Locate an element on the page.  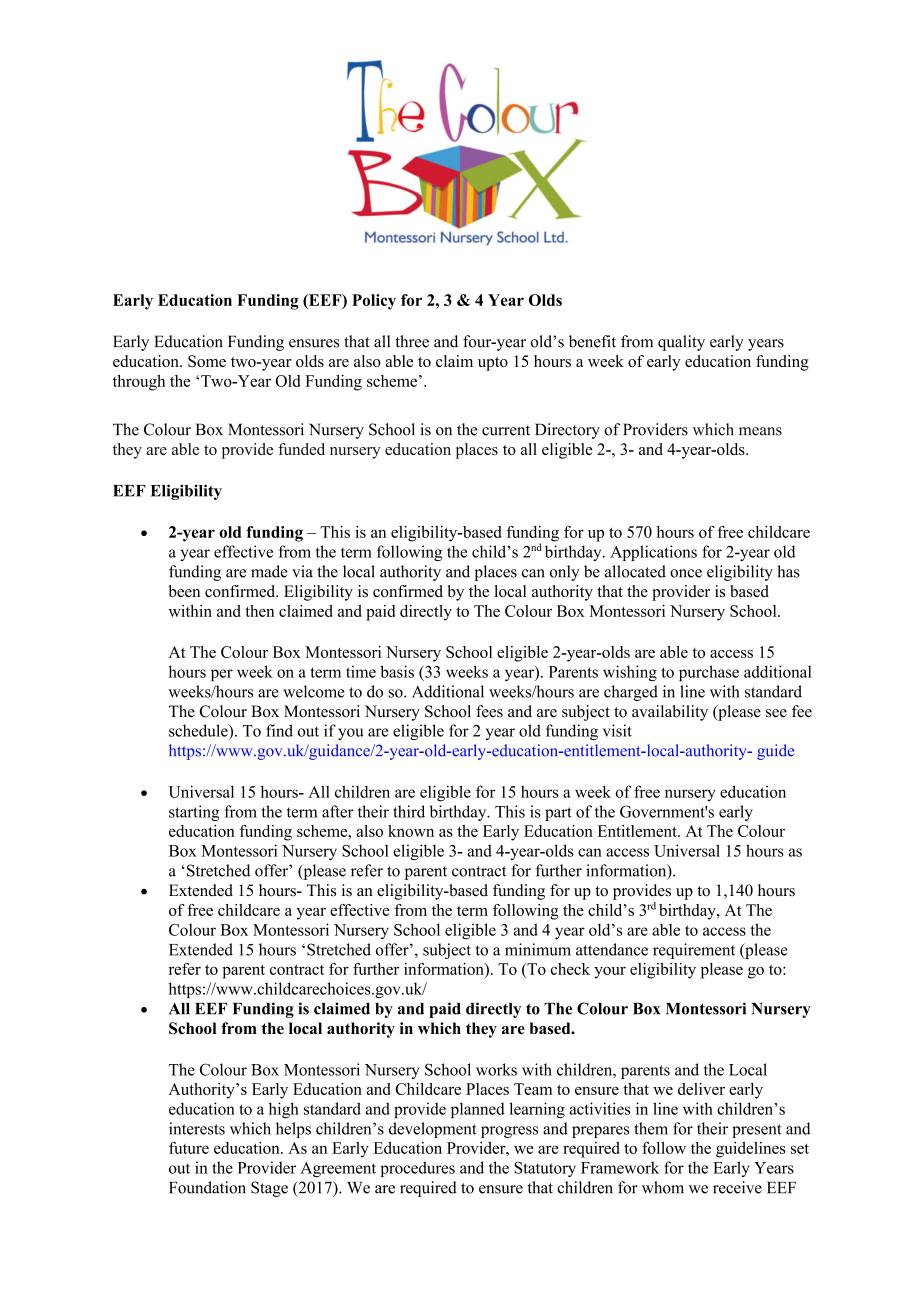
minimum is located at coordinates (538, 949).
